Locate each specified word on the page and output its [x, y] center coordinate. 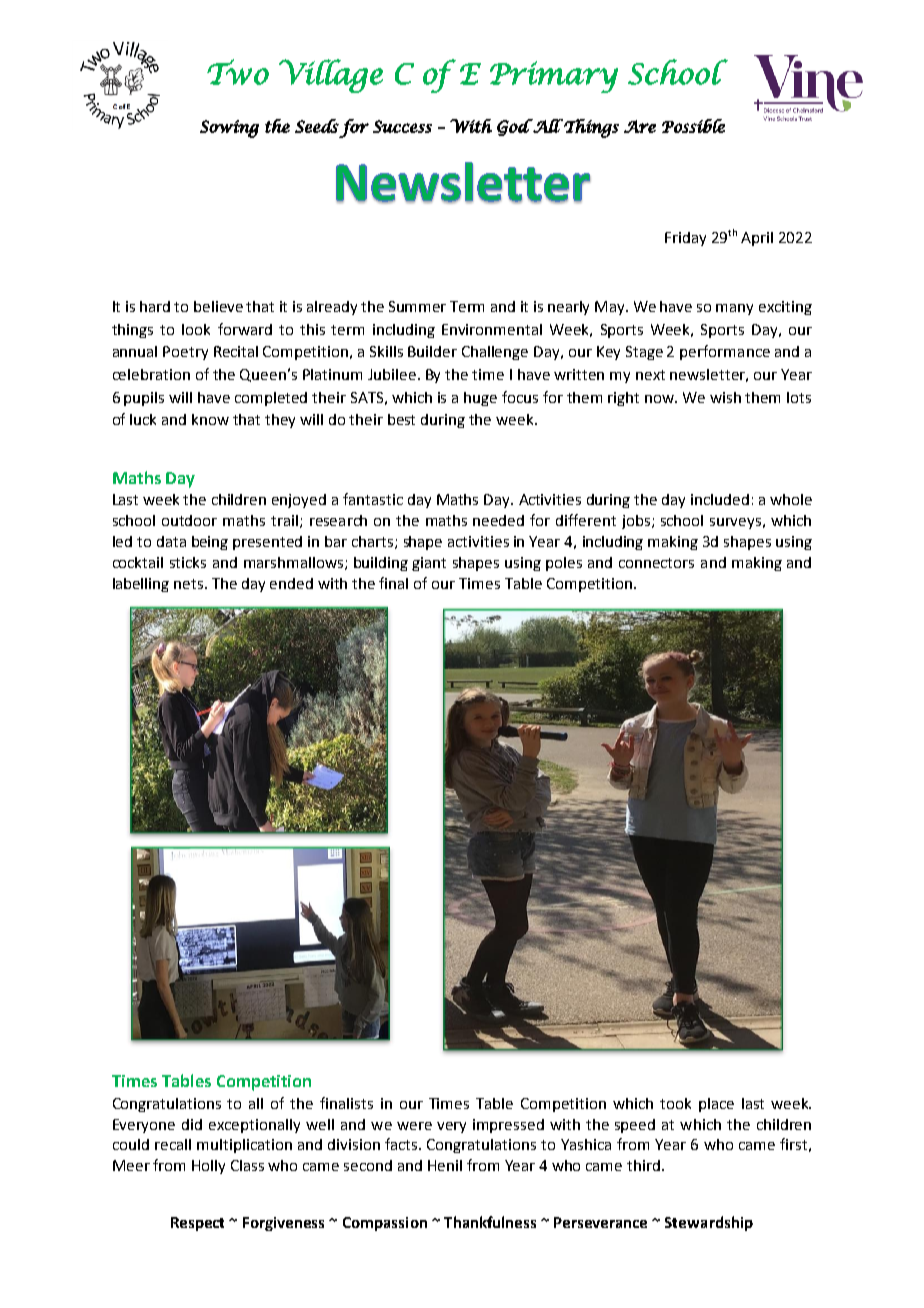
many [734, 309]
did [192, 1124]
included [720, 499]
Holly [208, 1167]
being [210, 543]
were [414, 1126]
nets [190, 584]
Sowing [229, 129]
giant [429, 564]
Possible [693, 126]
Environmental [492, 329]
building [381, 564]
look [196, 329]
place [716, 1105]
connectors [656, 563]
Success [402, 126]
